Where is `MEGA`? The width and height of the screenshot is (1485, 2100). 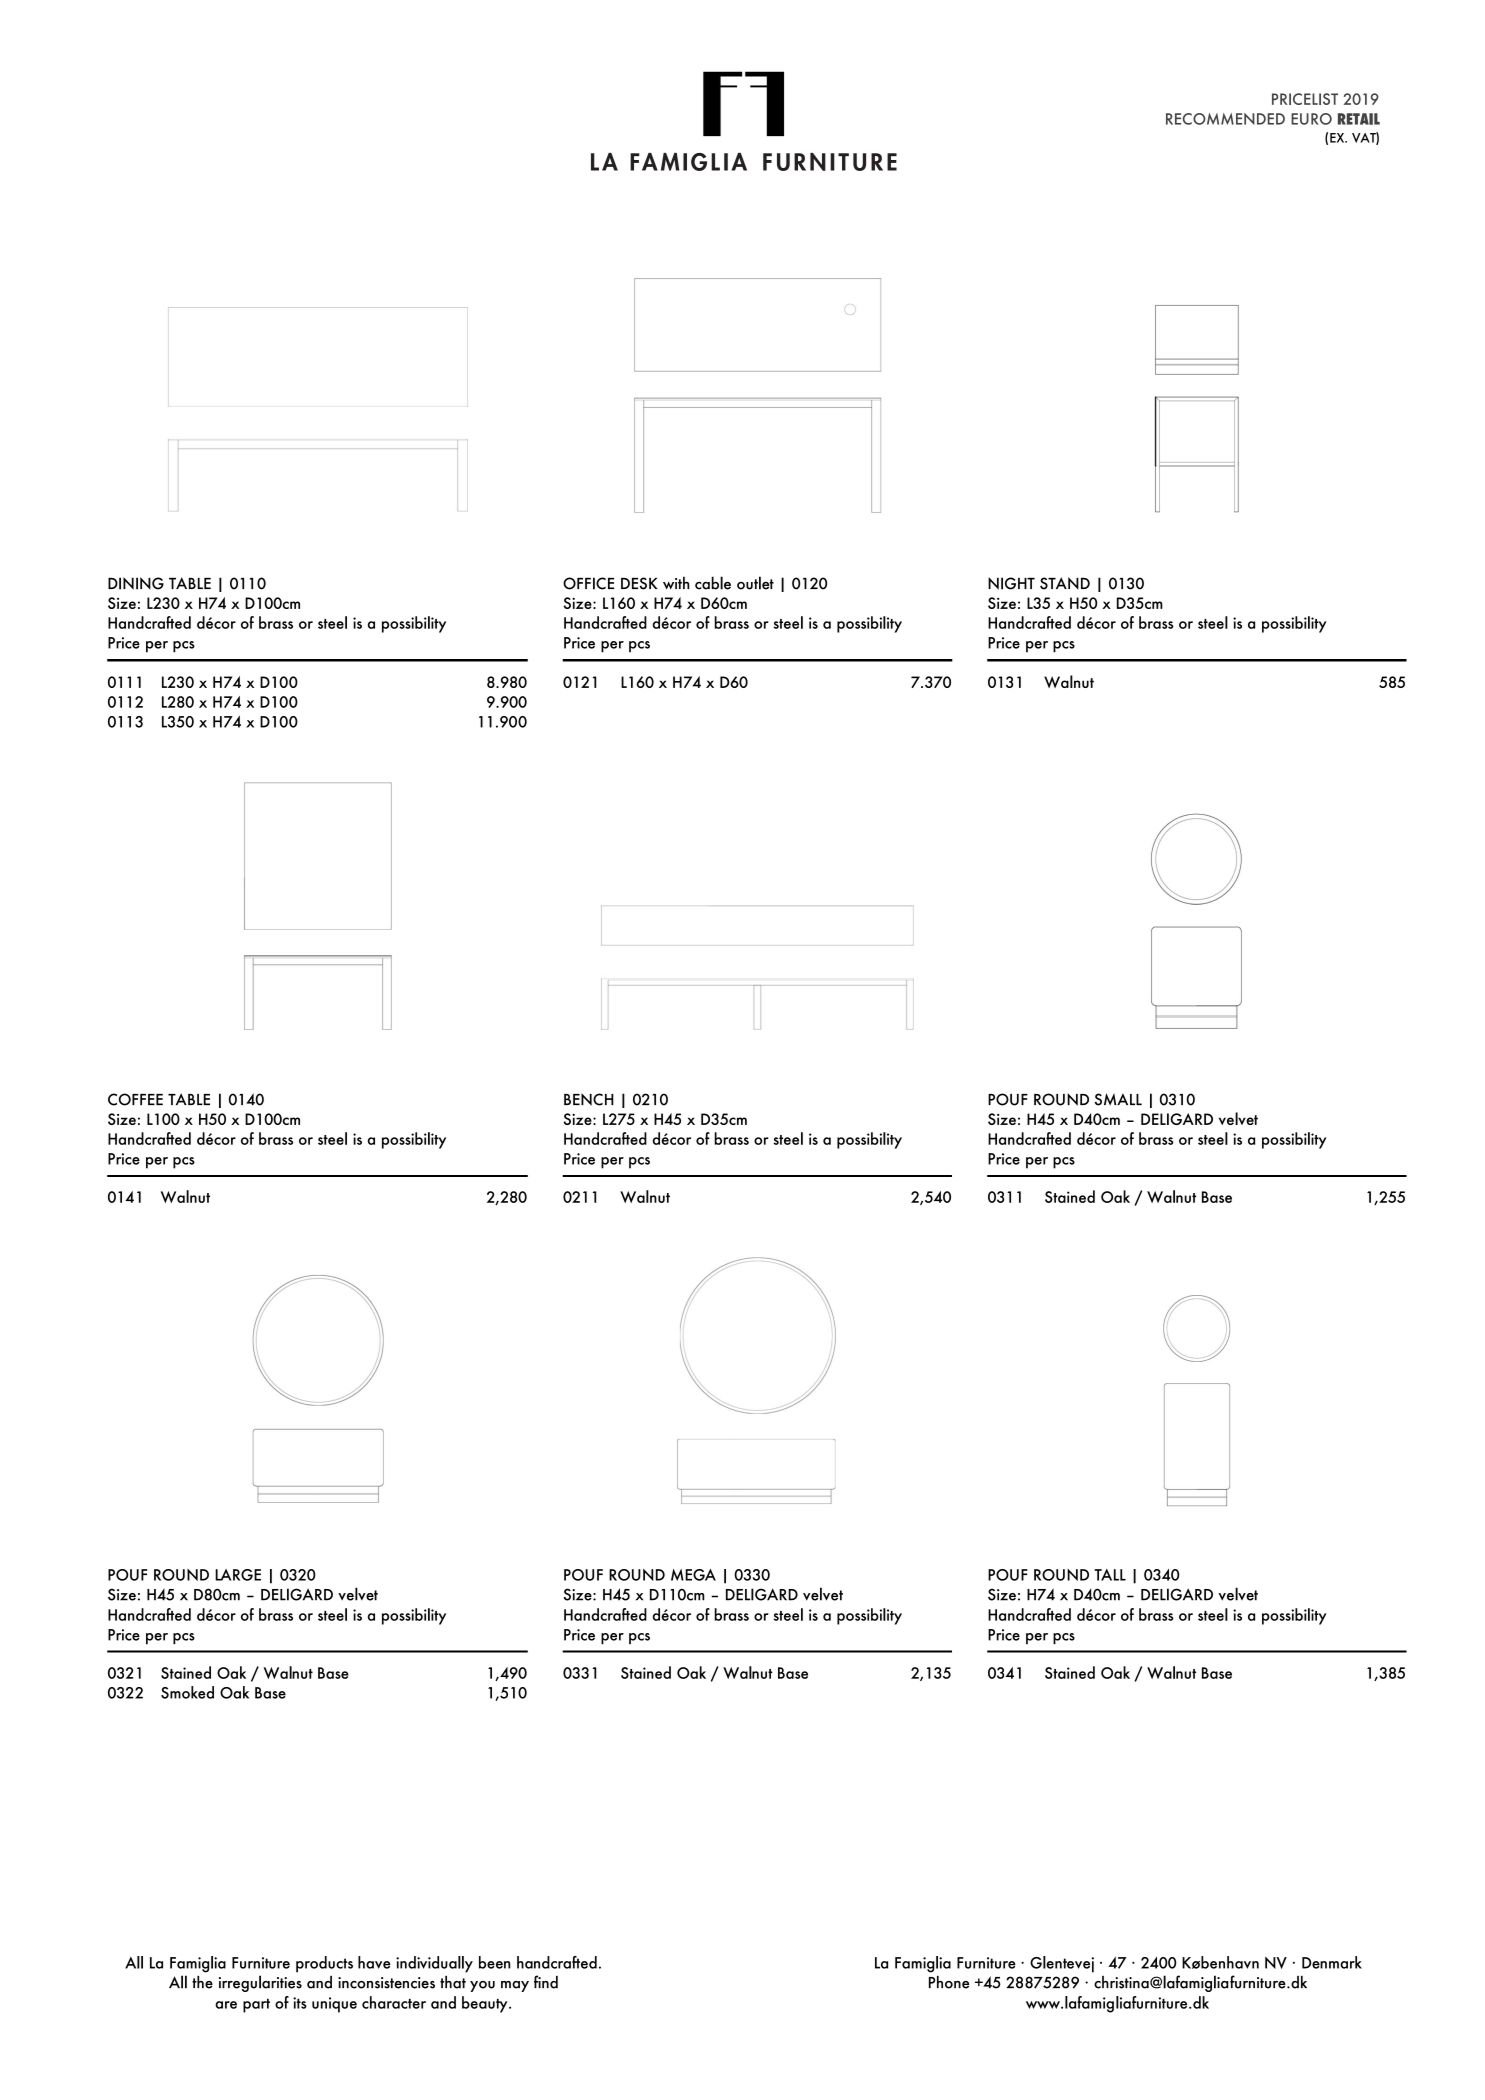
MEGA is located at coordinates (693, 1575).
